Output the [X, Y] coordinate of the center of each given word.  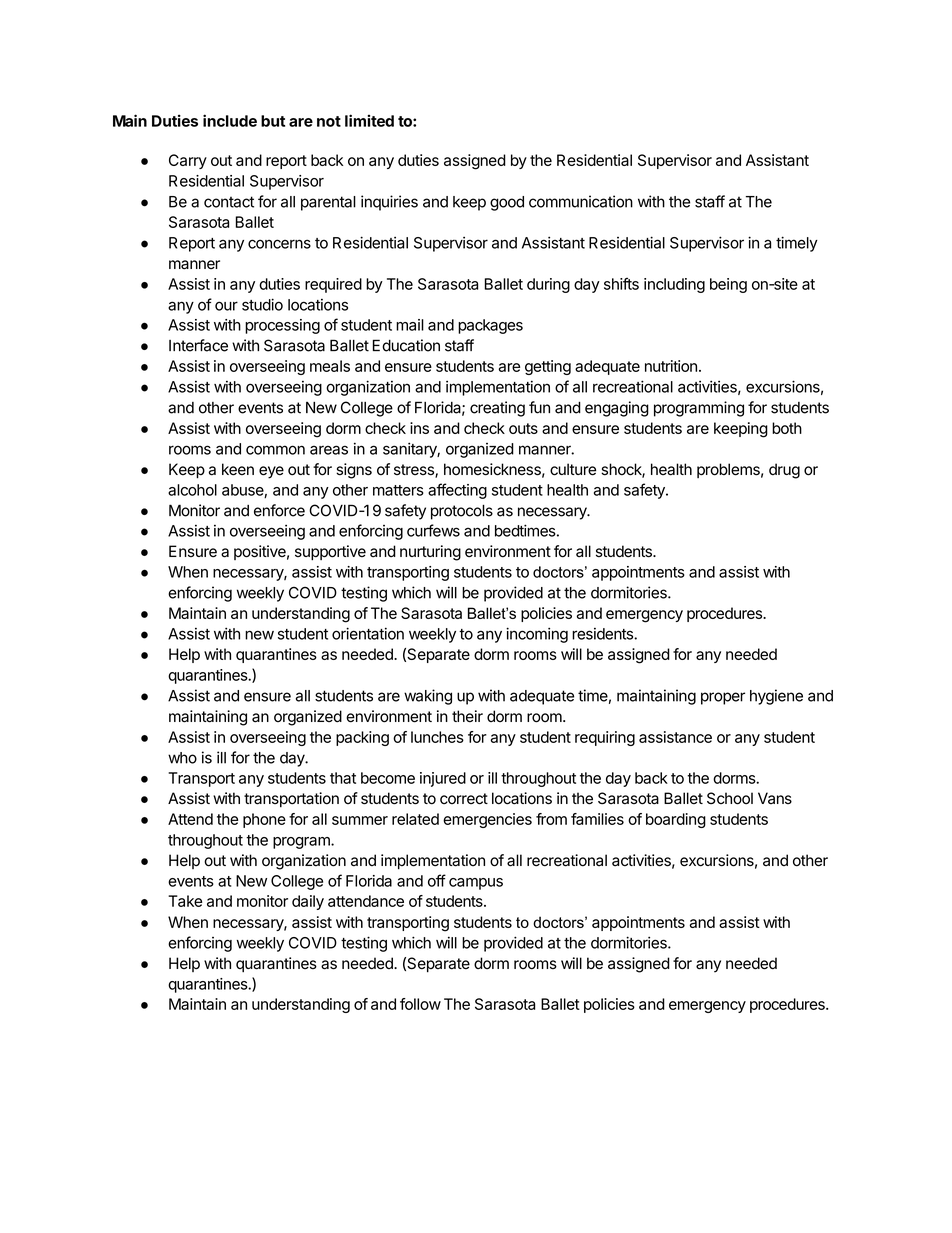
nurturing [430, 553]
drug [784, 471]
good [507, 203]
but [273, 121]
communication [581, 201]
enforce [279, 510]
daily [308, 902]
